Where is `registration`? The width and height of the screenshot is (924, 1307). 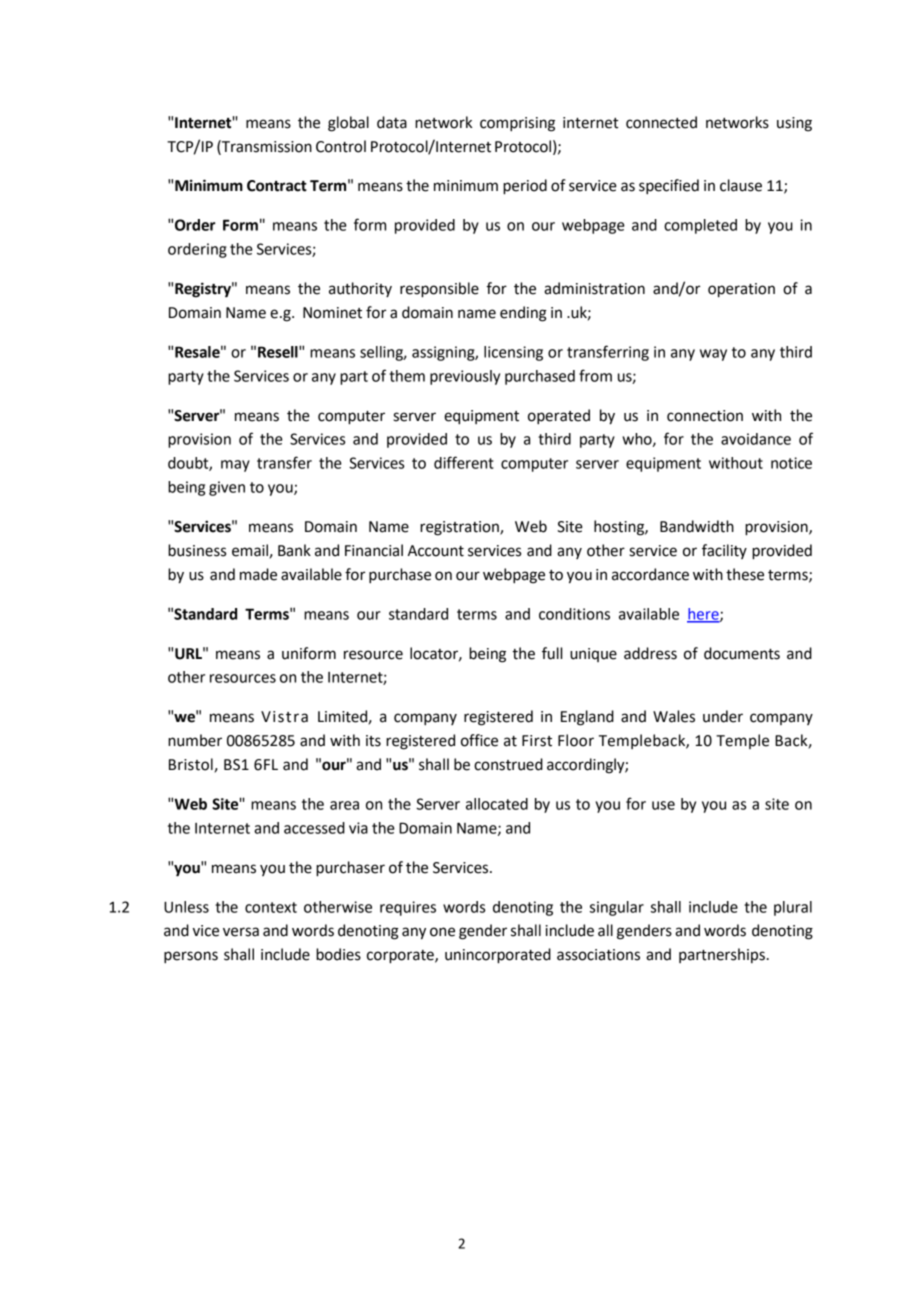 registration is located at coordinates (460, 528).
